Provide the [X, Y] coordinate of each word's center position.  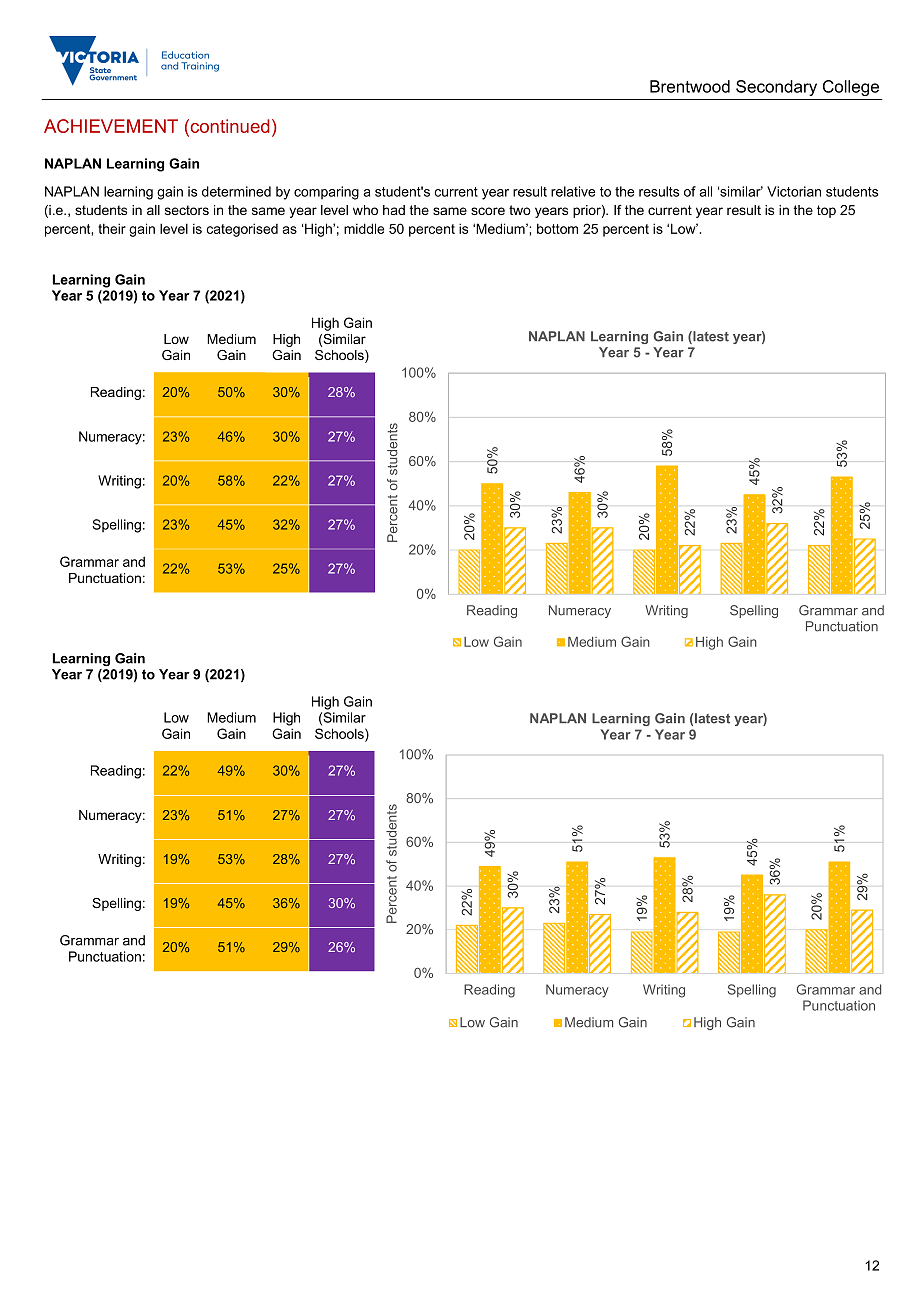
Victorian [794, 191]
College [851, 88]
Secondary [776, 88]
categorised [242, 230]
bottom [557, 228]
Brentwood [690, 86]
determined [236, 191]
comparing [326, 193]
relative [573, 191]
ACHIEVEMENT [111, 126]
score [488, 211]
